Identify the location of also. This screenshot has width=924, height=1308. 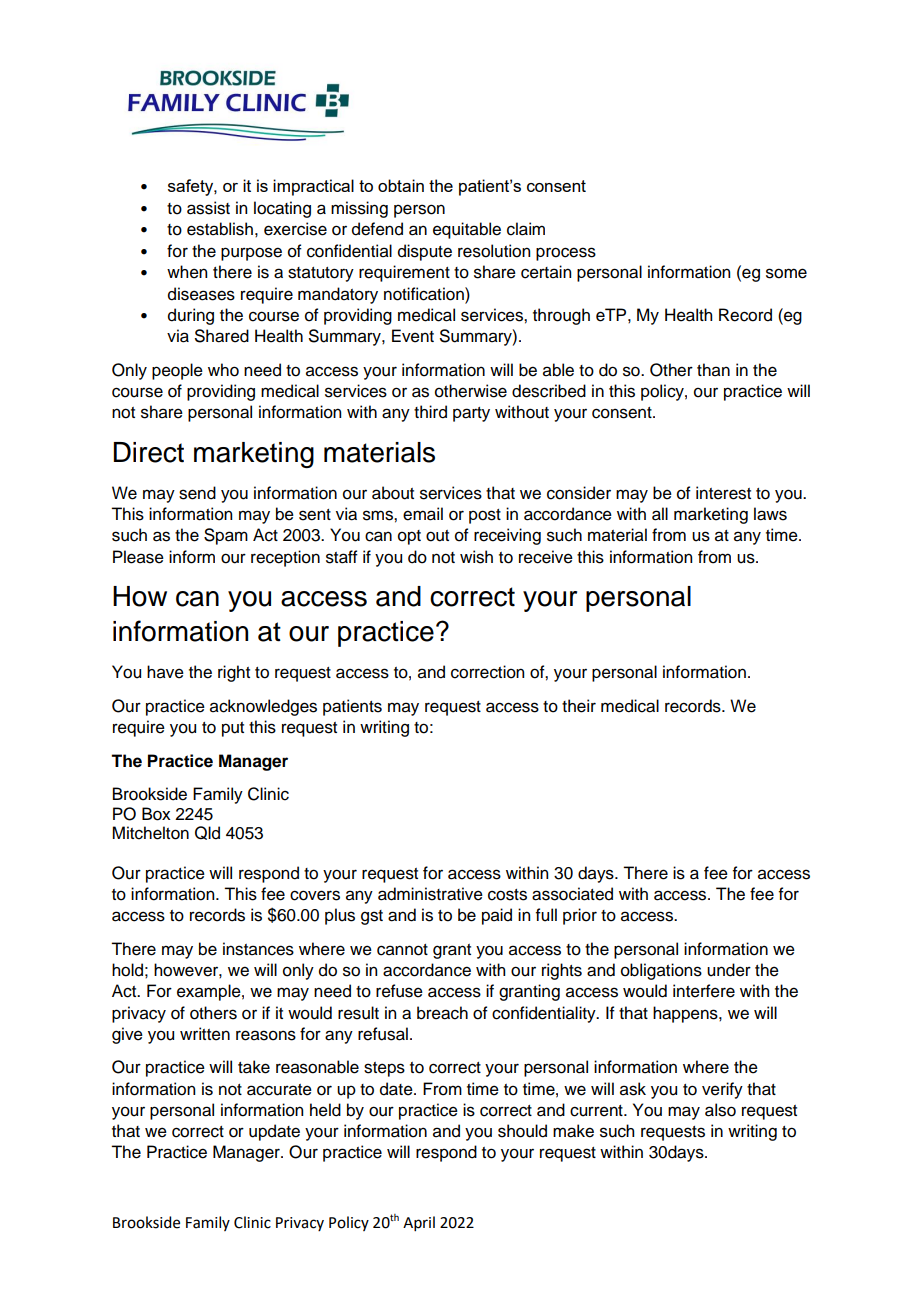
(720, 1110).
